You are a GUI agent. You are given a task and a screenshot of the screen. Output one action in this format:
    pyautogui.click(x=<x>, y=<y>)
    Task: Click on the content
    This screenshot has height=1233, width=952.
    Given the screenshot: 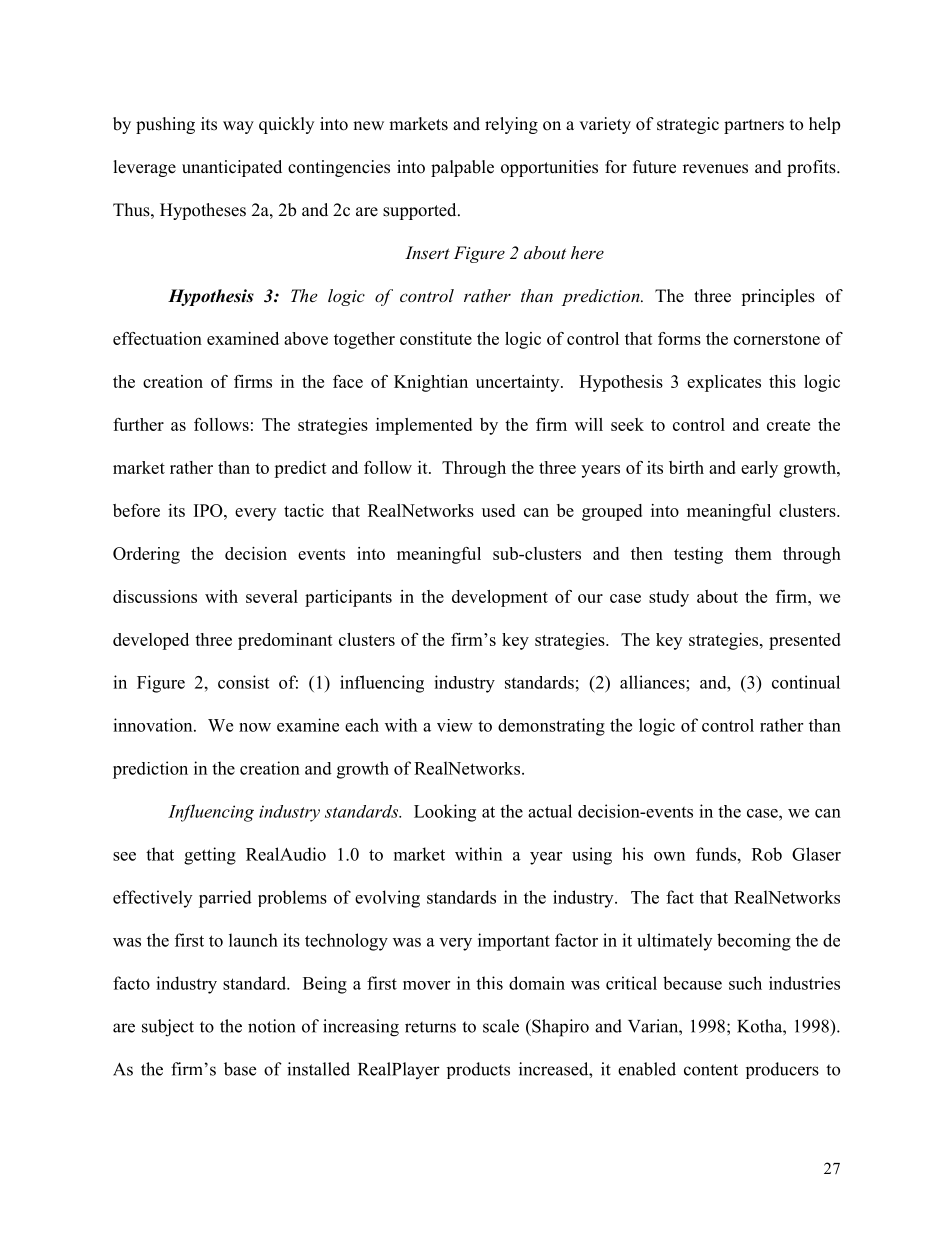 What is the action you would take?
    pyautogui.click(x=711, y=1070)
